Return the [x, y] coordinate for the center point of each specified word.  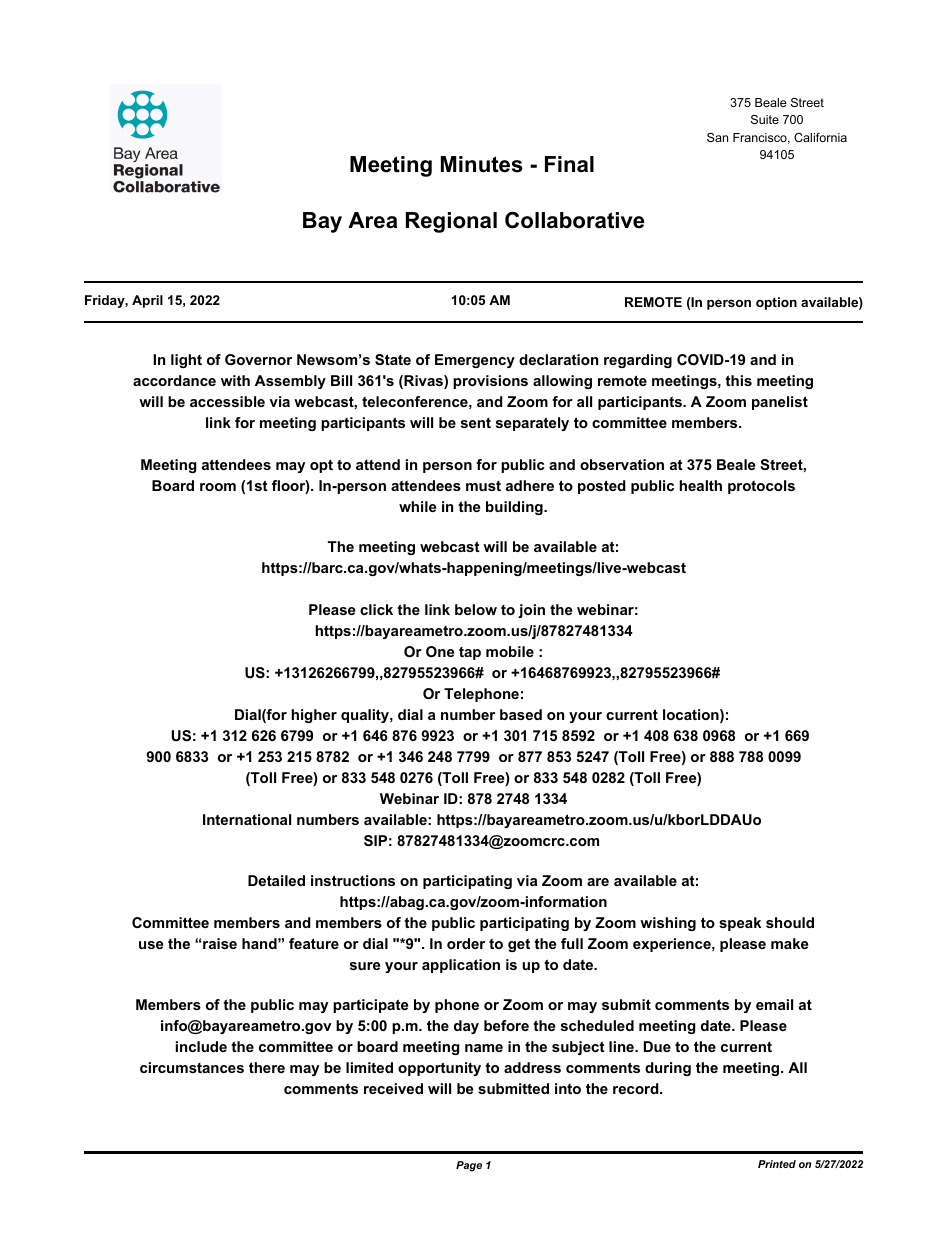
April [147, 301]
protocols [761, 487]
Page [469, 1166]
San [717, 137]
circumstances [192, 1067]
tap [470, 653]
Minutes [482, 164]
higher [314, 716]
